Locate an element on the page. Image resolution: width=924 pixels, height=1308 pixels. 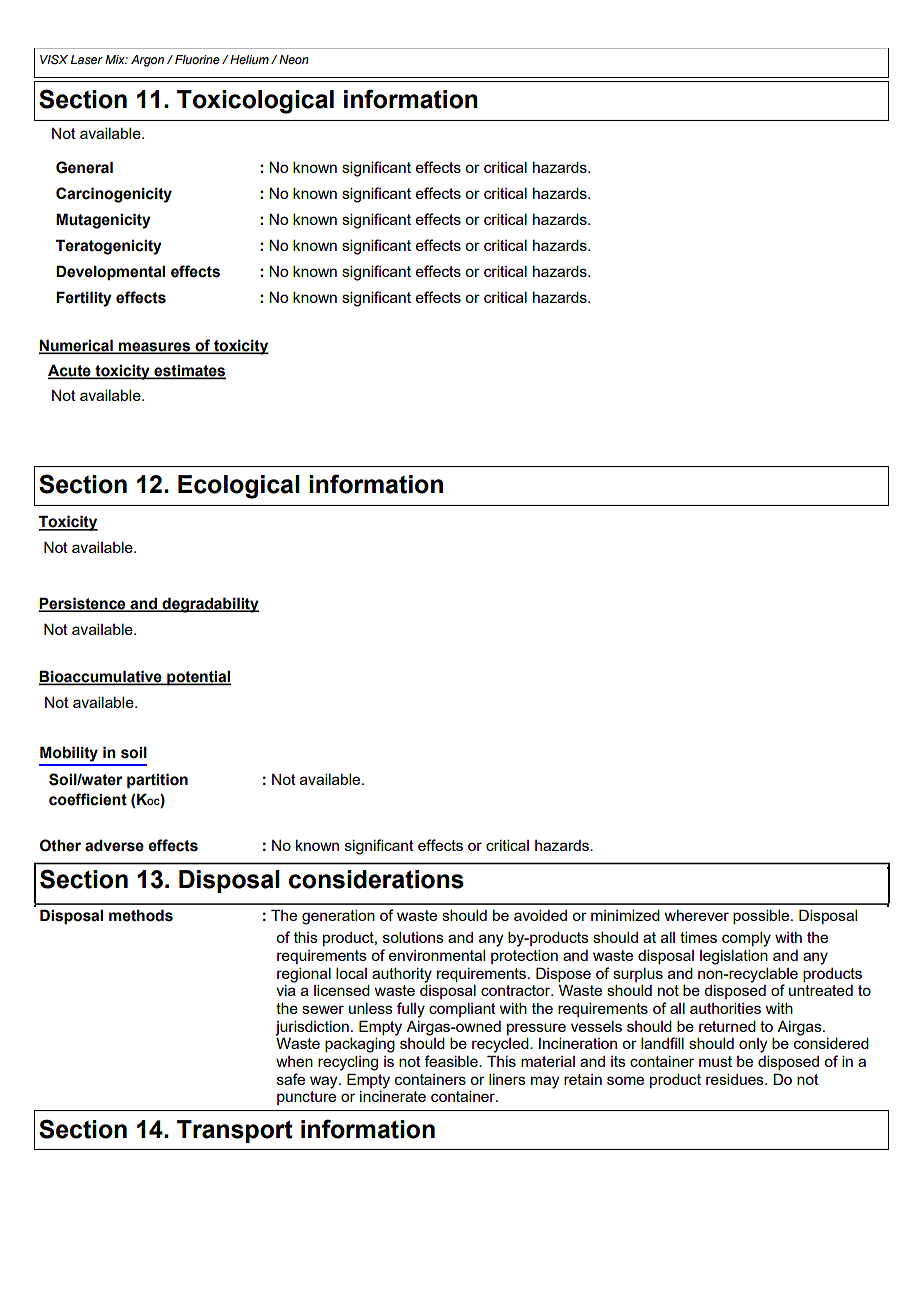
partition is located at coordinates (157, 780).
